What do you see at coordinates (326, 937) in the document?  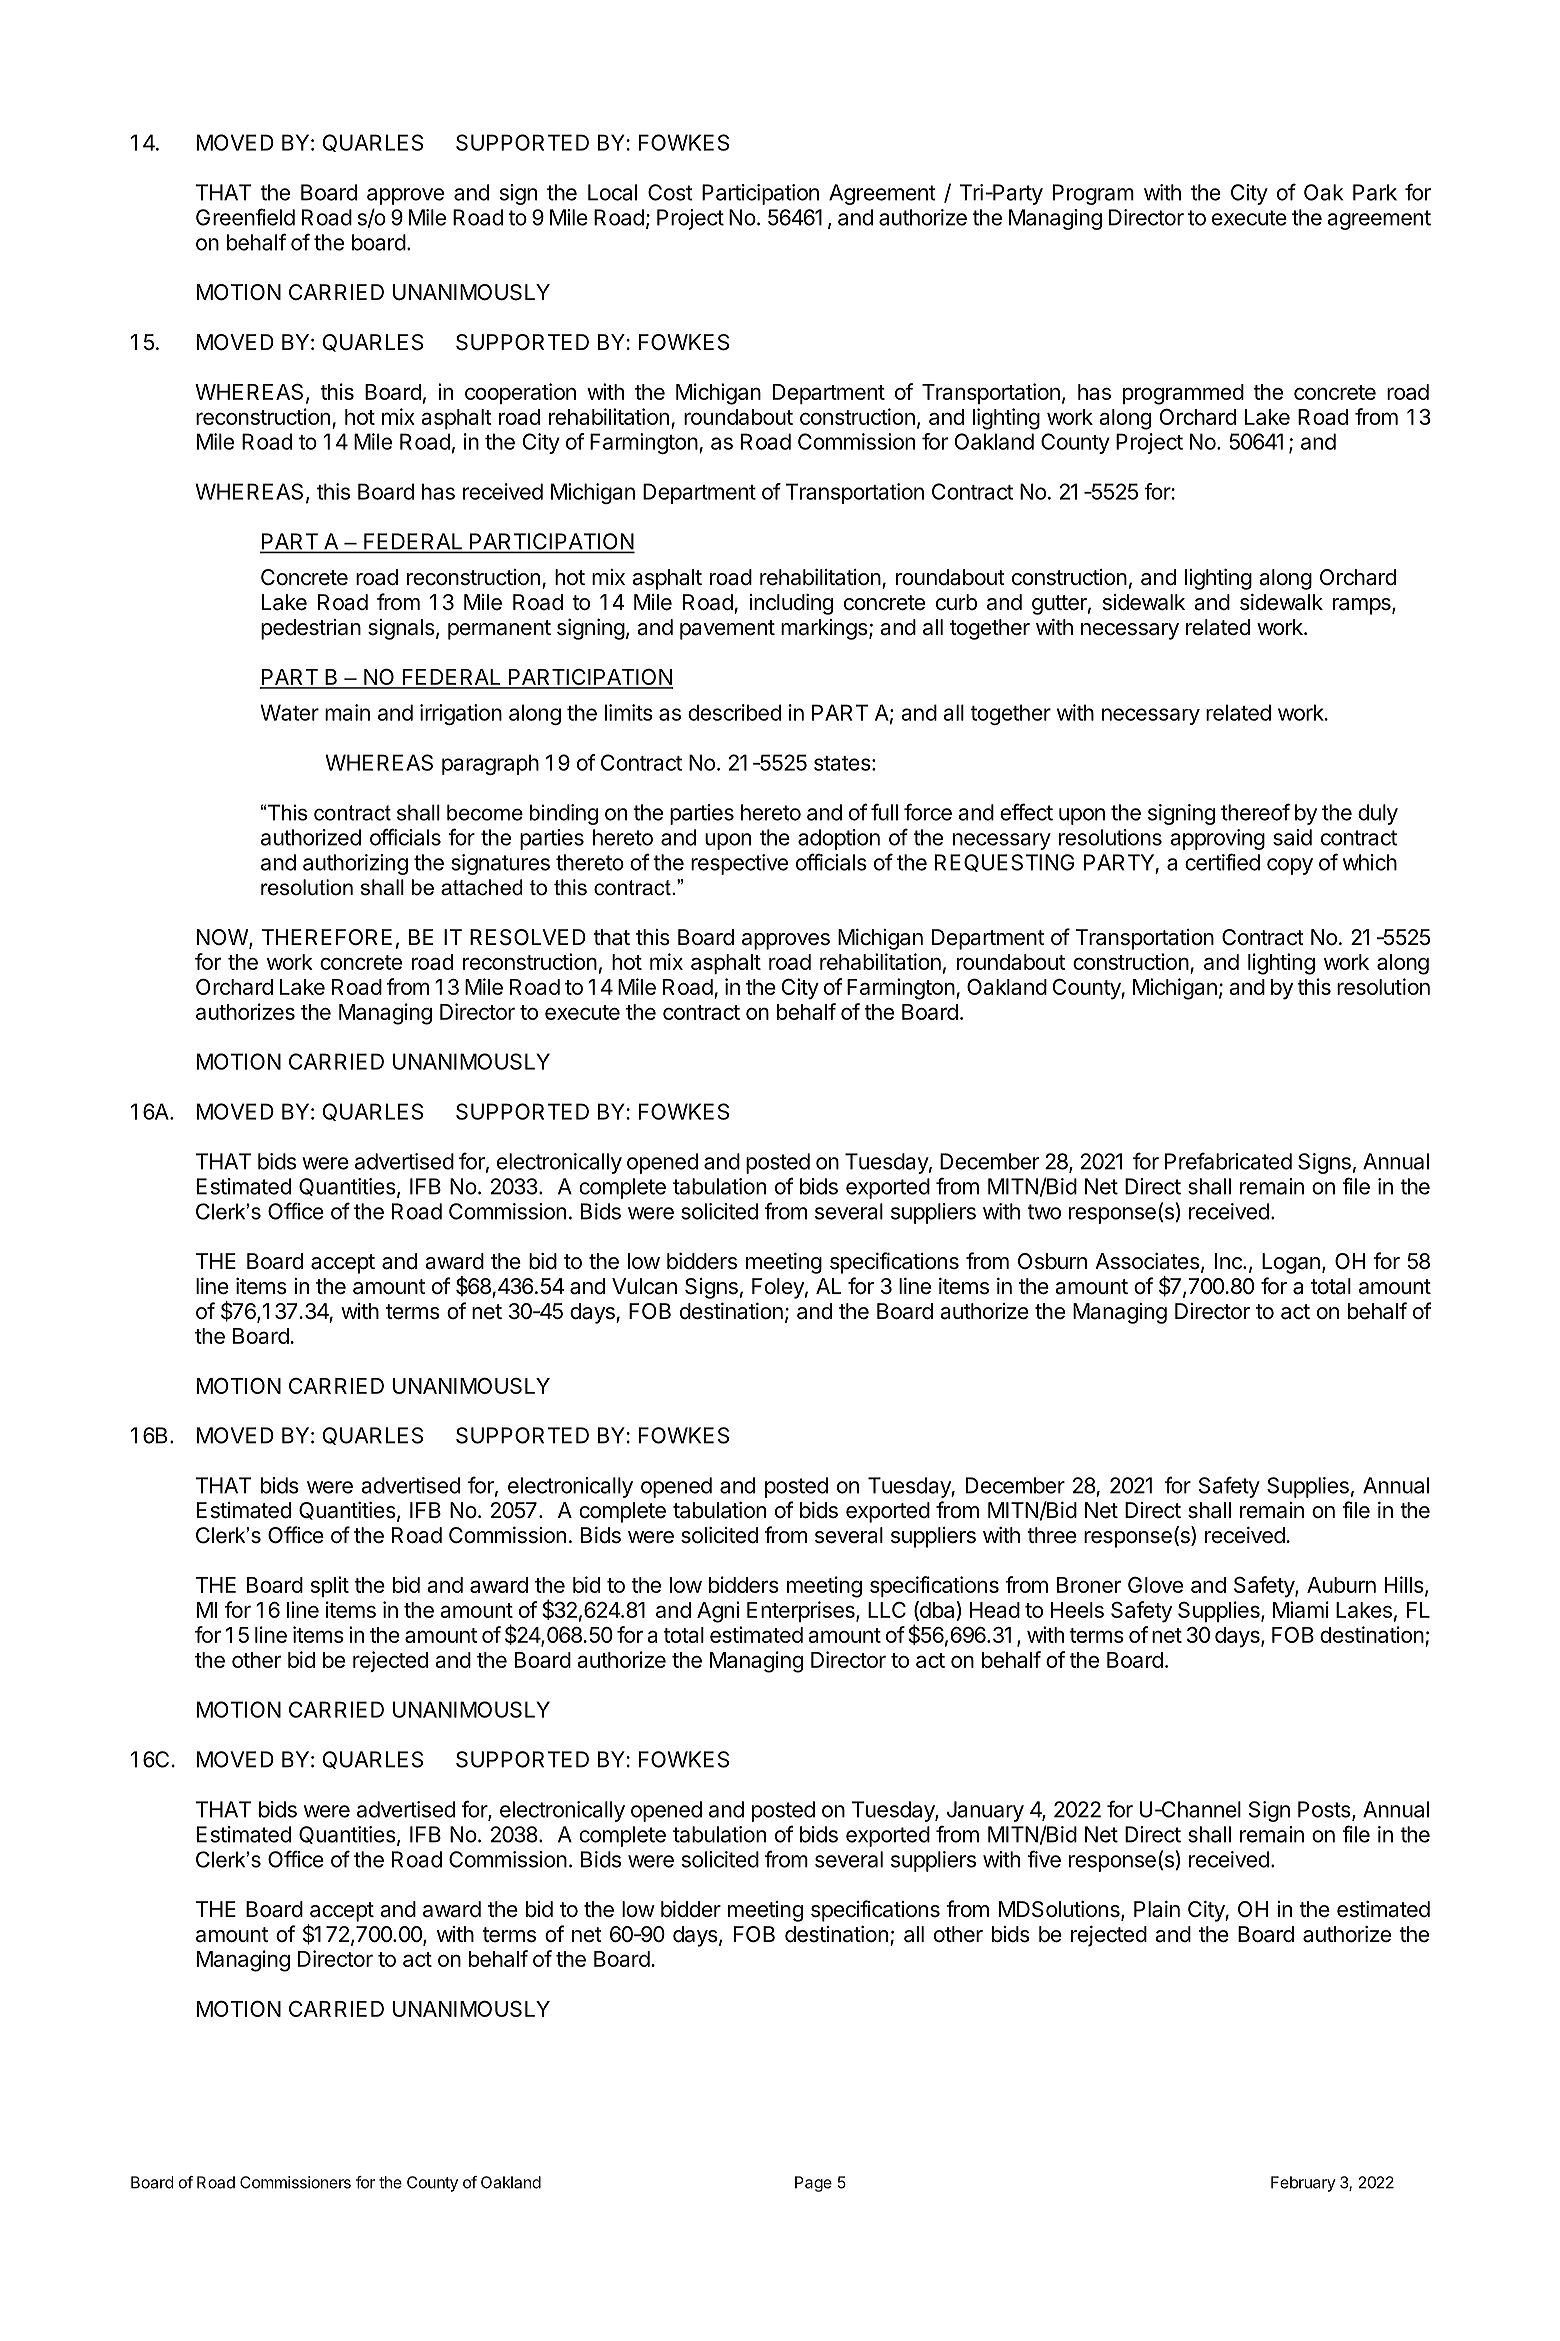 I see `THEREFORE` at bounding box center [326, 937].
